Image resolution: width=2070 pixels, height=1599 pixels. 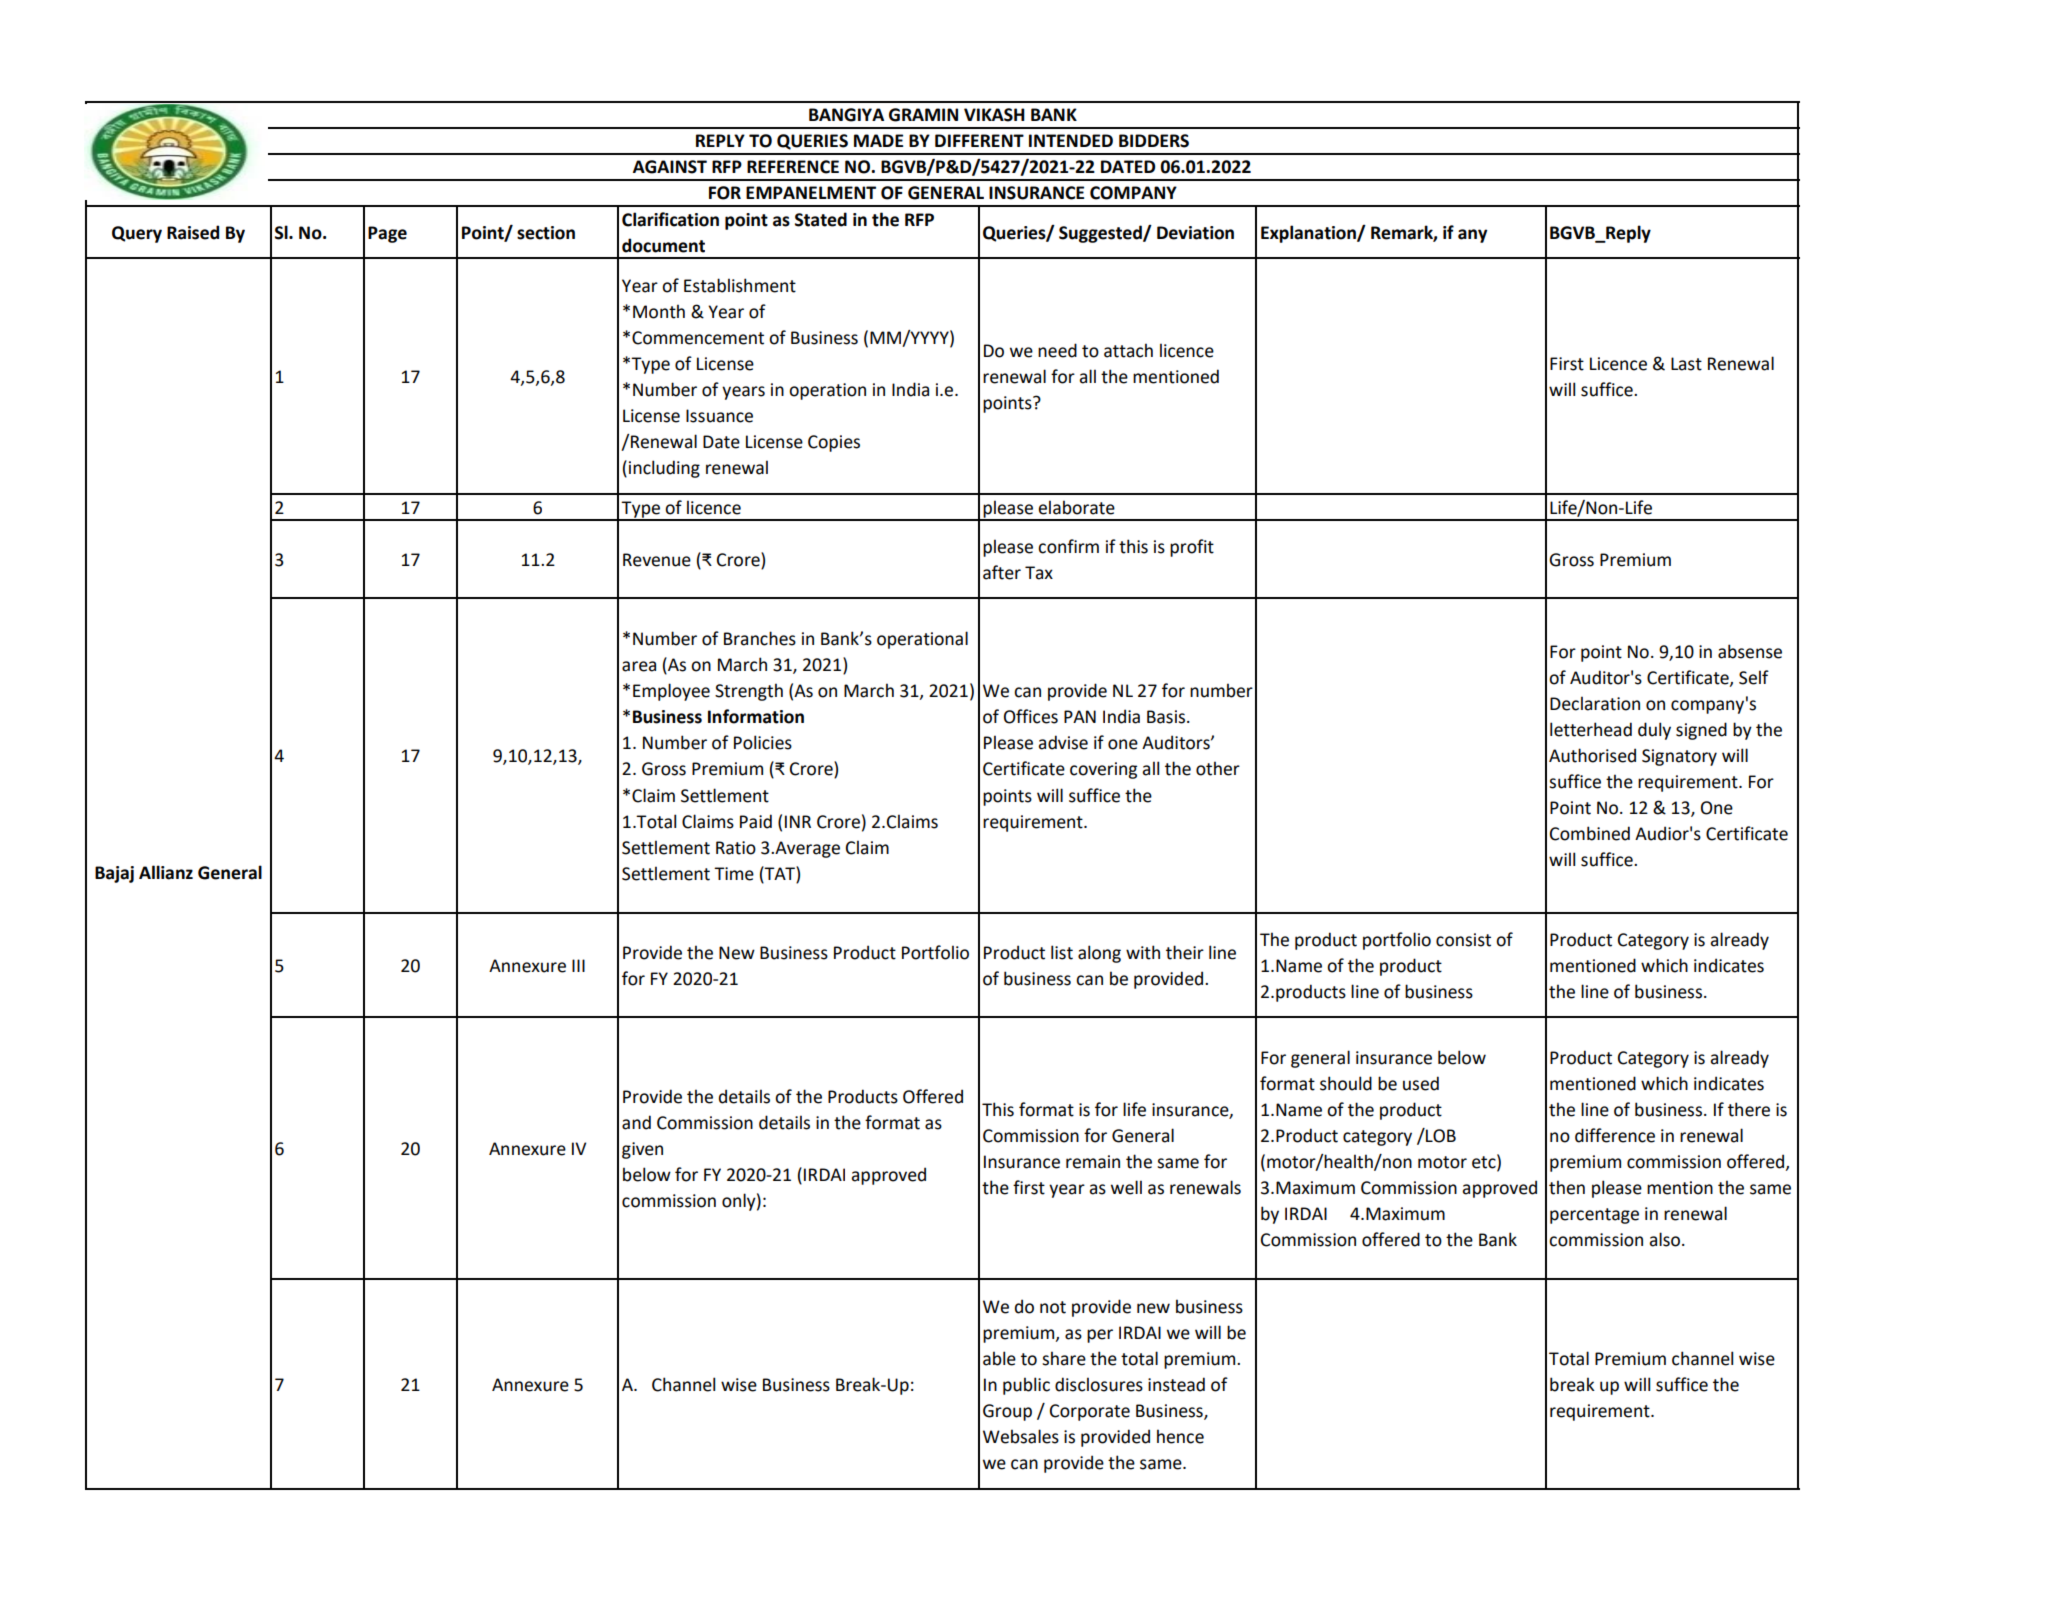 What do you see at coordinates (657, 560) in the document?
I see `Revenue` at bounding box center [657, 560].
